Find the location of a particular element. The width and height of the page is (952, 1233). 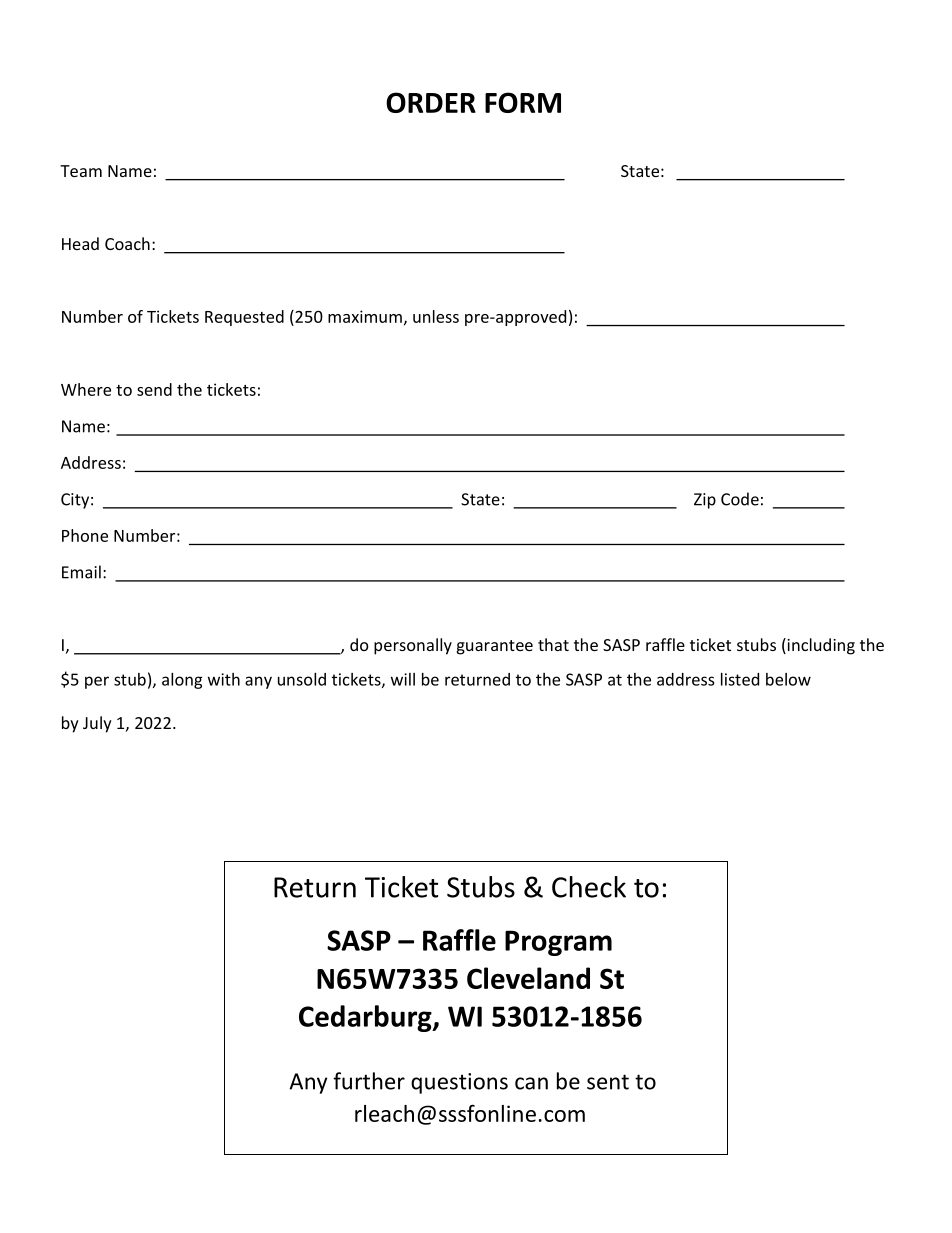

including is located at coordinates (820, 646).
